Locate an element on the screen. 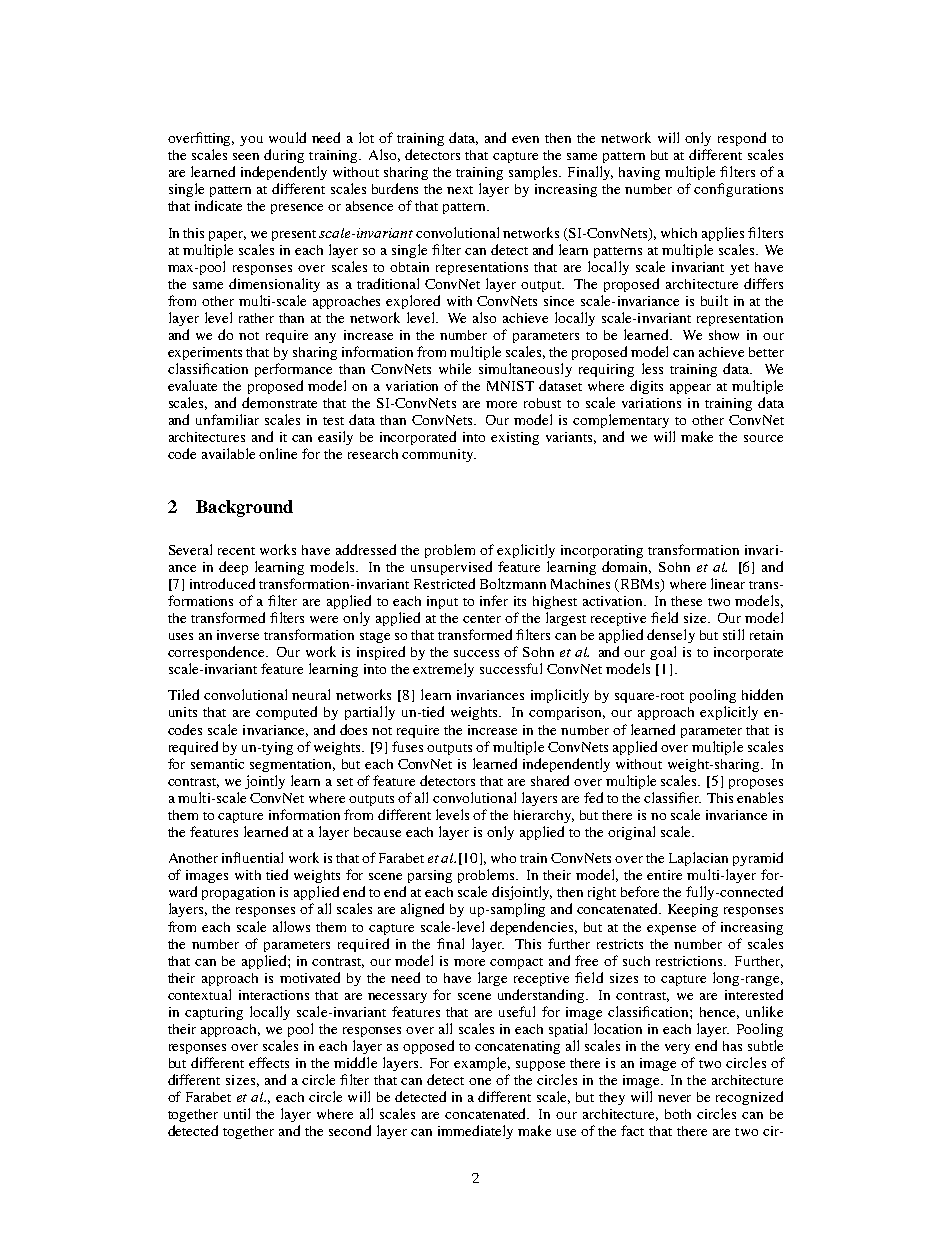 The height and width of the screenshot is (1233, 952). densely is located at coordinates (671, 636).
